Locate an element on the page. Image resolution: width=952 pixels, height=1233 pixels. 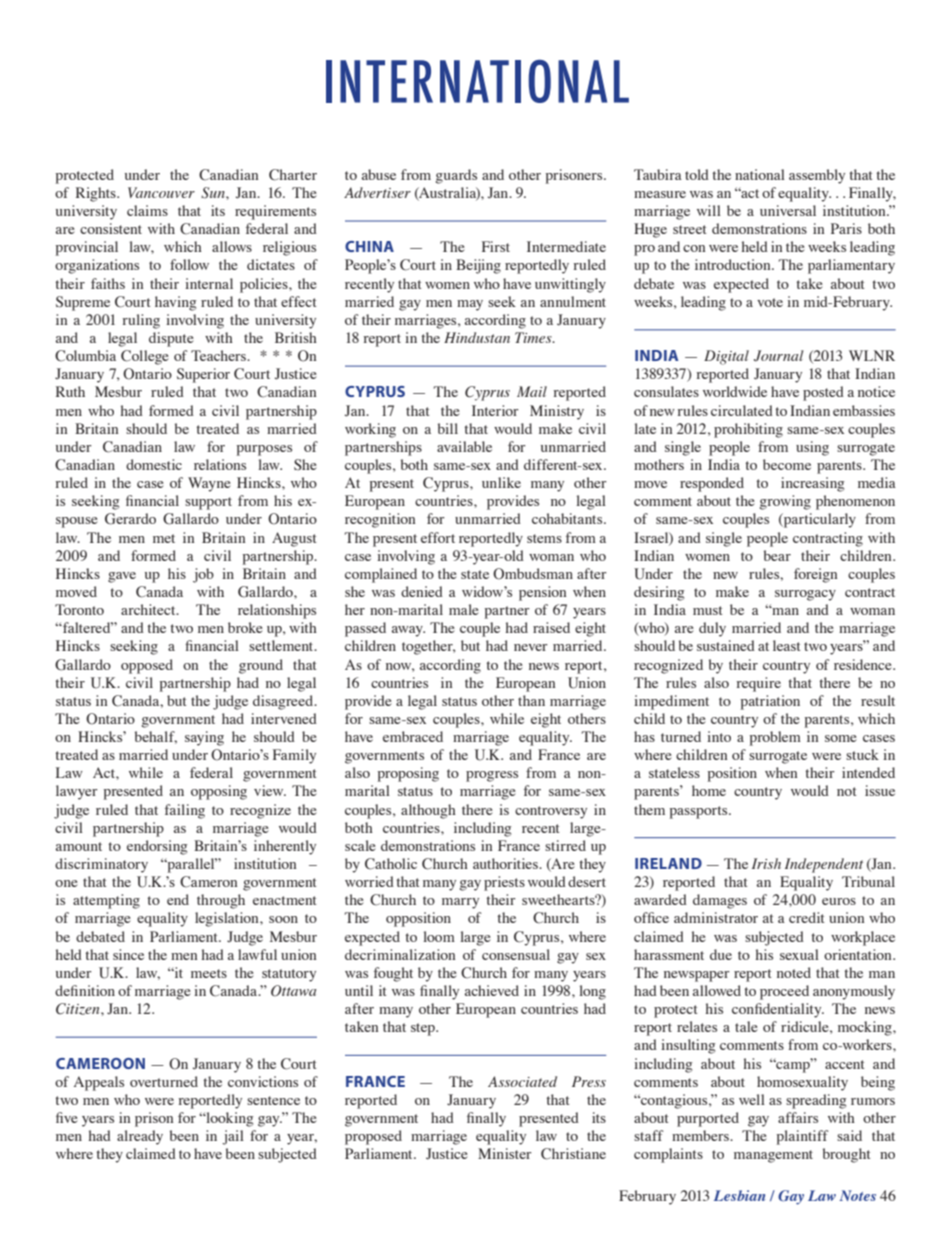
universal is located at coordinates (788, 210).
